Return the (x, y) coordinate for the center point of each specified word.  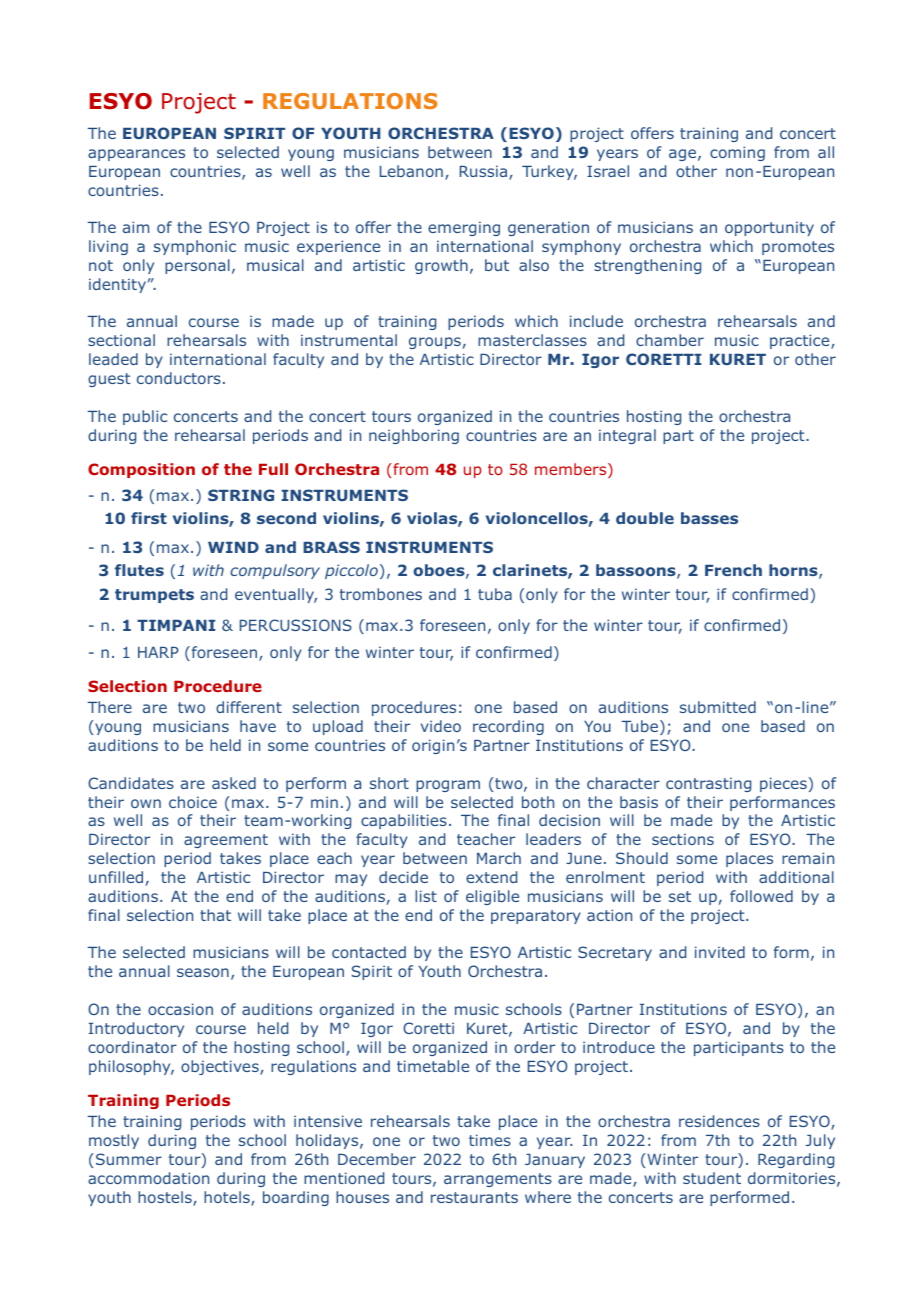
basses (709, 518)
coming (737, 153)
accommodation (148, 1178)
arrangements (498, 1180)
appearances (136, 155)
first (149, 518)
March (499, 858)
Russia (485, 172)
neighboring (414, 436)
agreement (226, 841)
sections (683, 839)
